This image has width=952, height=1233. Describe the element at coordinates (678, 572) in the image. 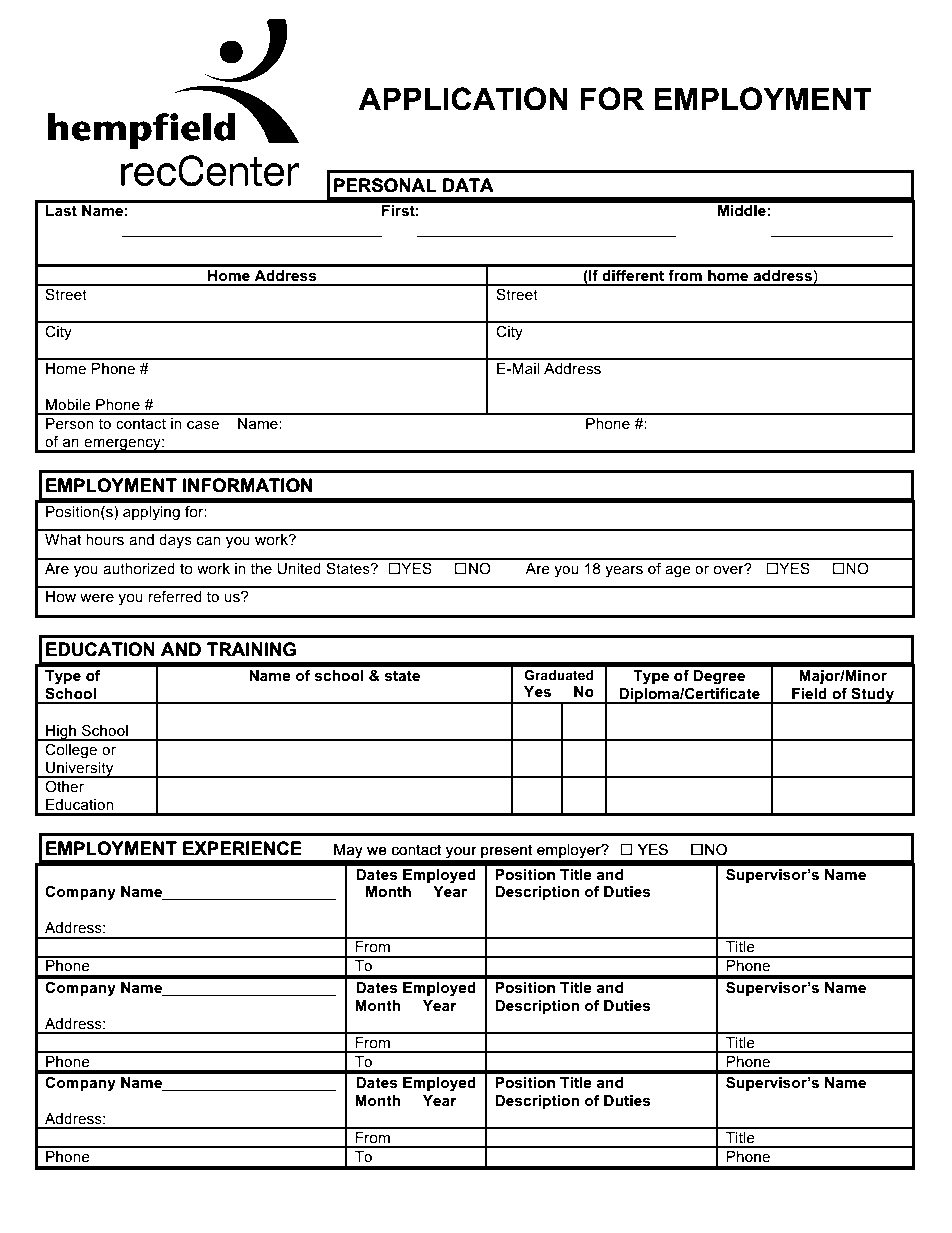

I see `age` at that location.
